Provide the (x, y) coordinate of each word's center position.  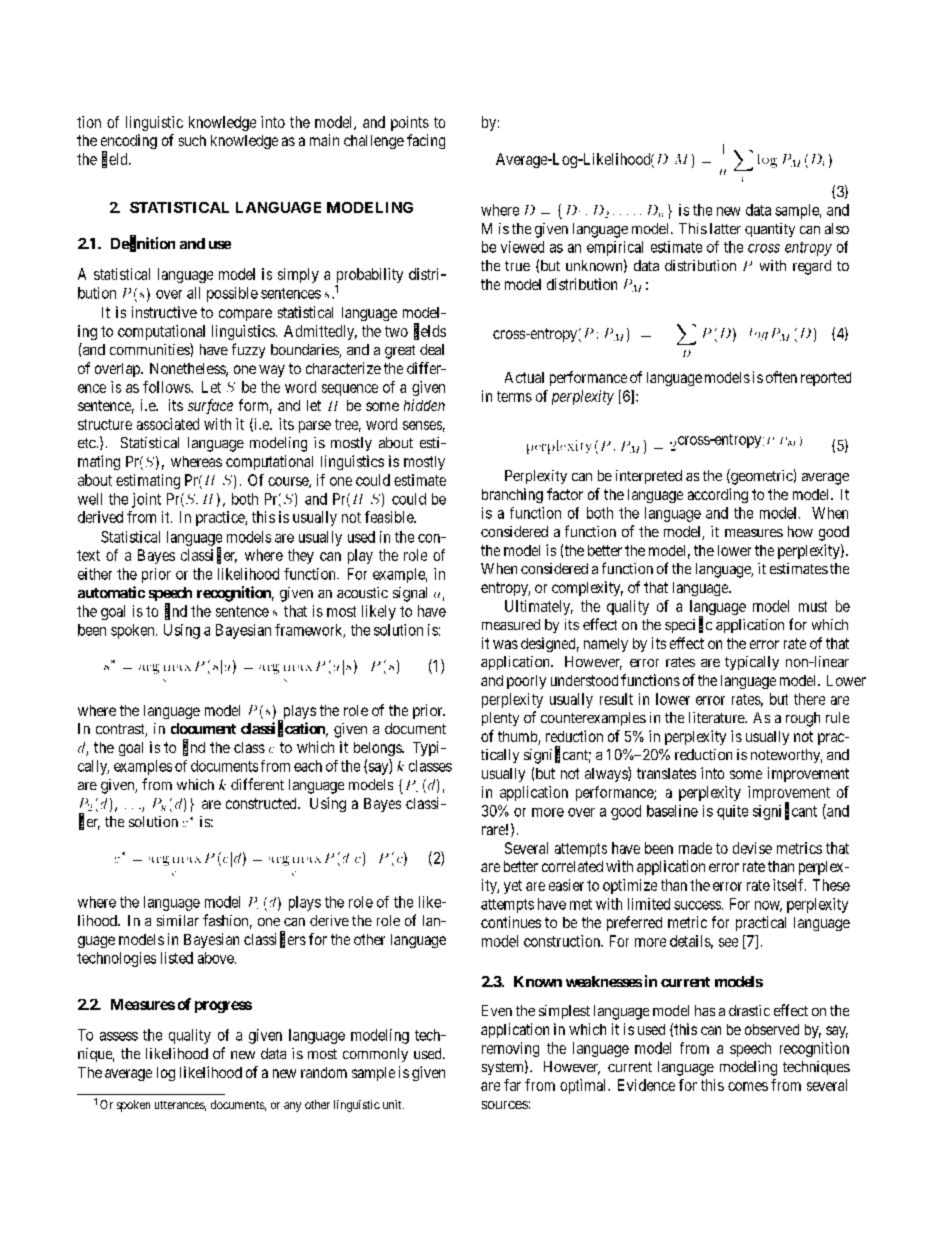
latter (725, 228)
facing (426, 141)
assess (119, 1036)
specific (688, 625)
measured (511, 624)
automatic (111, 592)
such (192, 140)
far (512, 1085)
